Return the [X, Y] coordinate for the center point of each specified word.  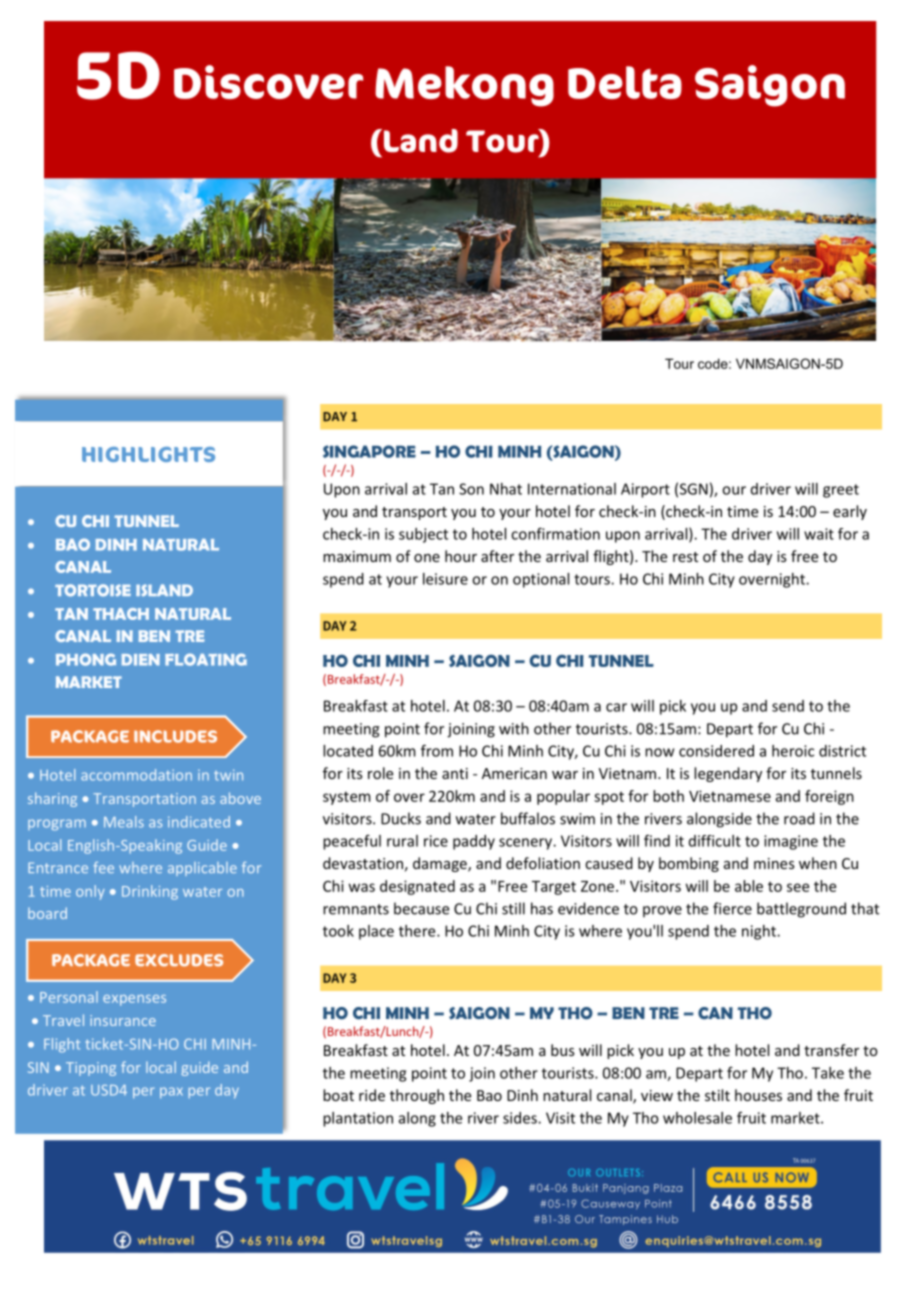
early [850, 512]
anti [455, 773]
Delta [625, 82]
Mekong [464, 86]
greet [841, 491]
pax [171, 1093]
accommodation [136, 775]
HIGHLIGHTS [148, 454]
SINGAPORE [369, 451]
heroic [793, 751]
